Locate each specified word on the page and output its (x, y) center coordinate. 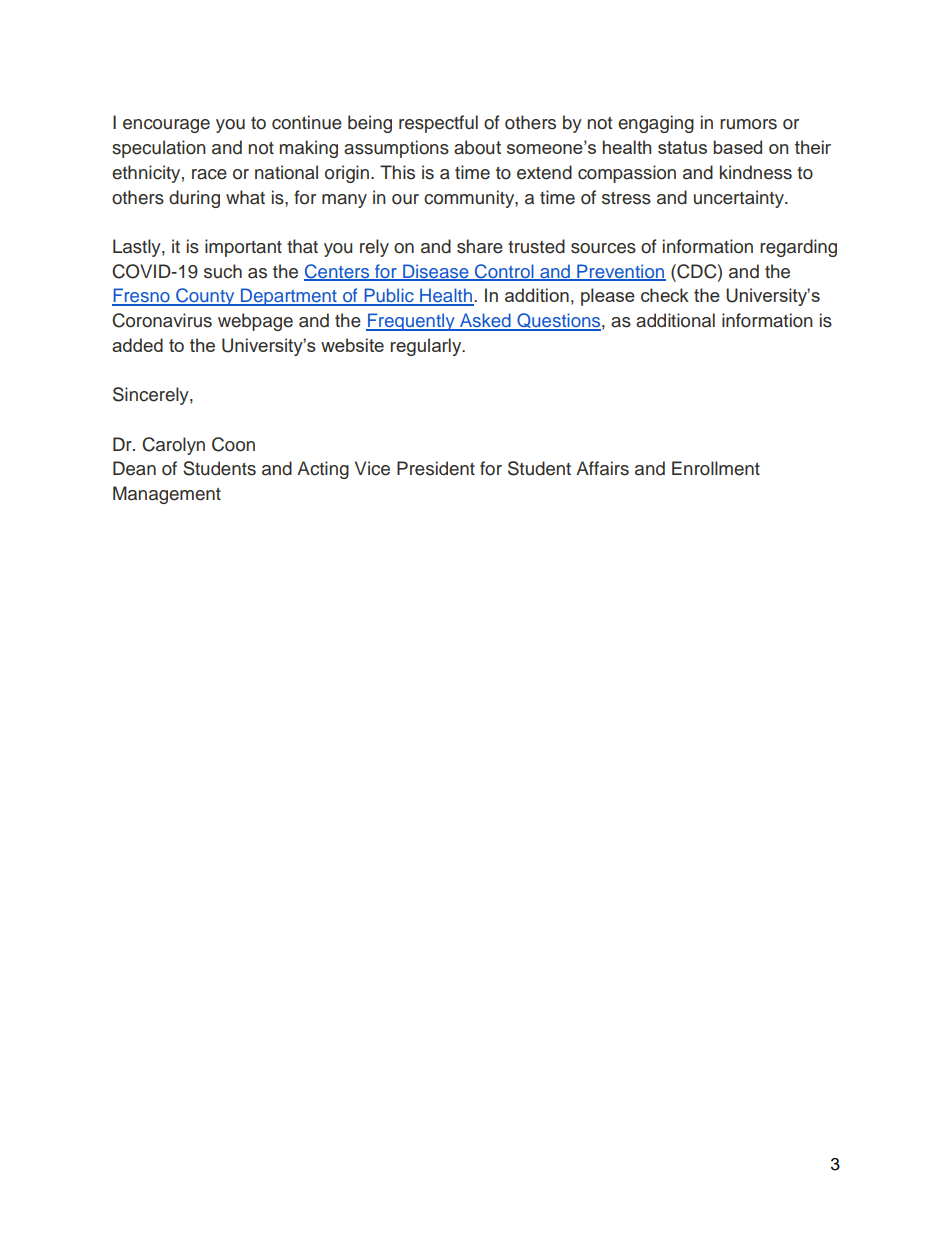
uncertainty (740, 199)
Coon (233, 444)
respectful (438, 124)
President (436, 468)
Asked (485, 321)
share (480, 246)
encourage (166, 126)
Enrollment (716, 468)
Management (167, 495)
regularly (427, 347)
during (194, 199)
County (205, 297)
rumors (748, 124)
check (665, 295)
